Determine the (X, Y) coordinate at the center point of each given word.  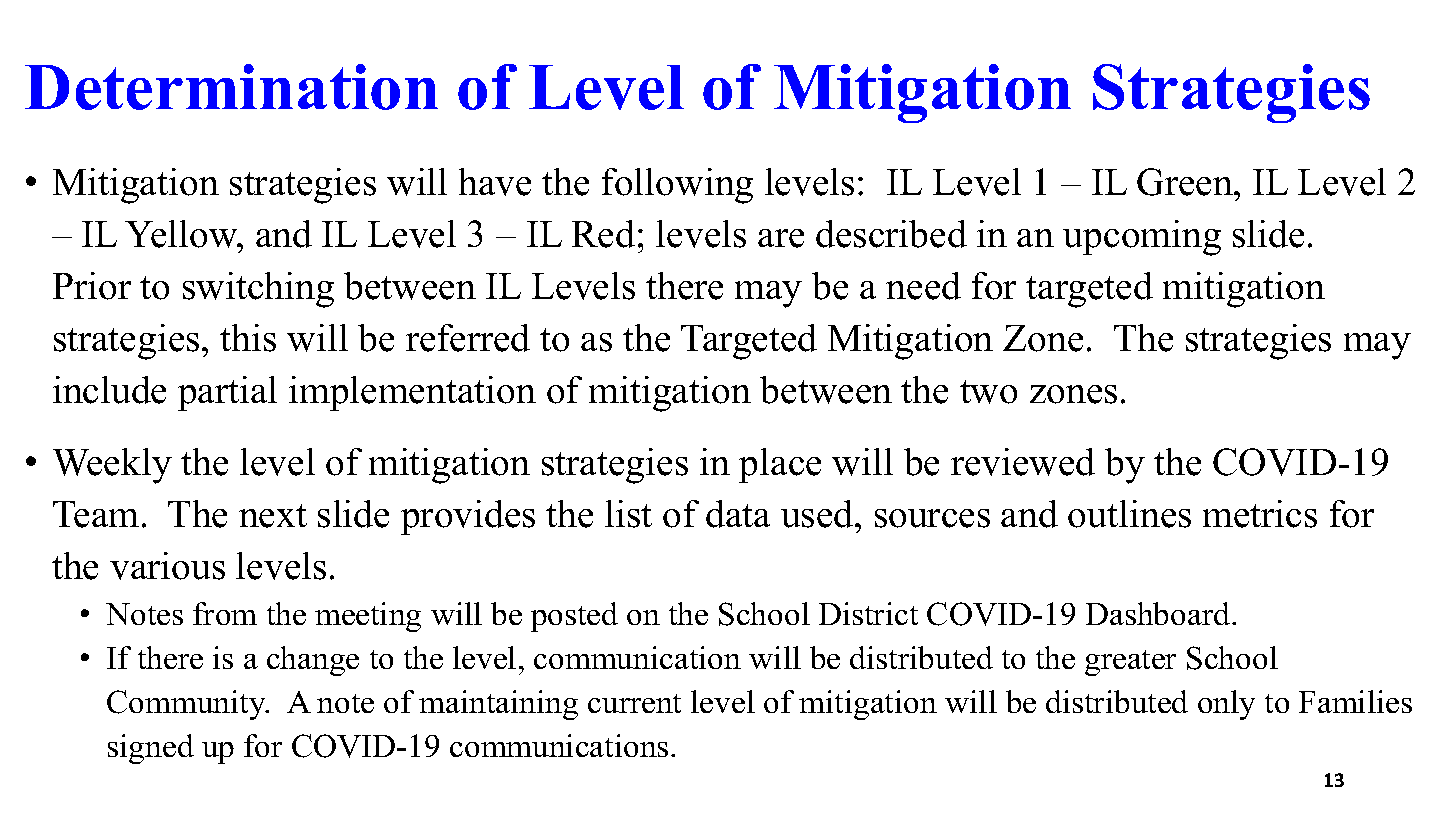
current (634, 703)
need (923, 286)
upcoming (1142, 238)
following (677, 186)
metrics (1260, 514)
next (273, 516)
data (738, 514)
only (1226, 705)
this (248, 338)
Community (187, 705)
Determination (231, 87)
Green (1186, 182)
